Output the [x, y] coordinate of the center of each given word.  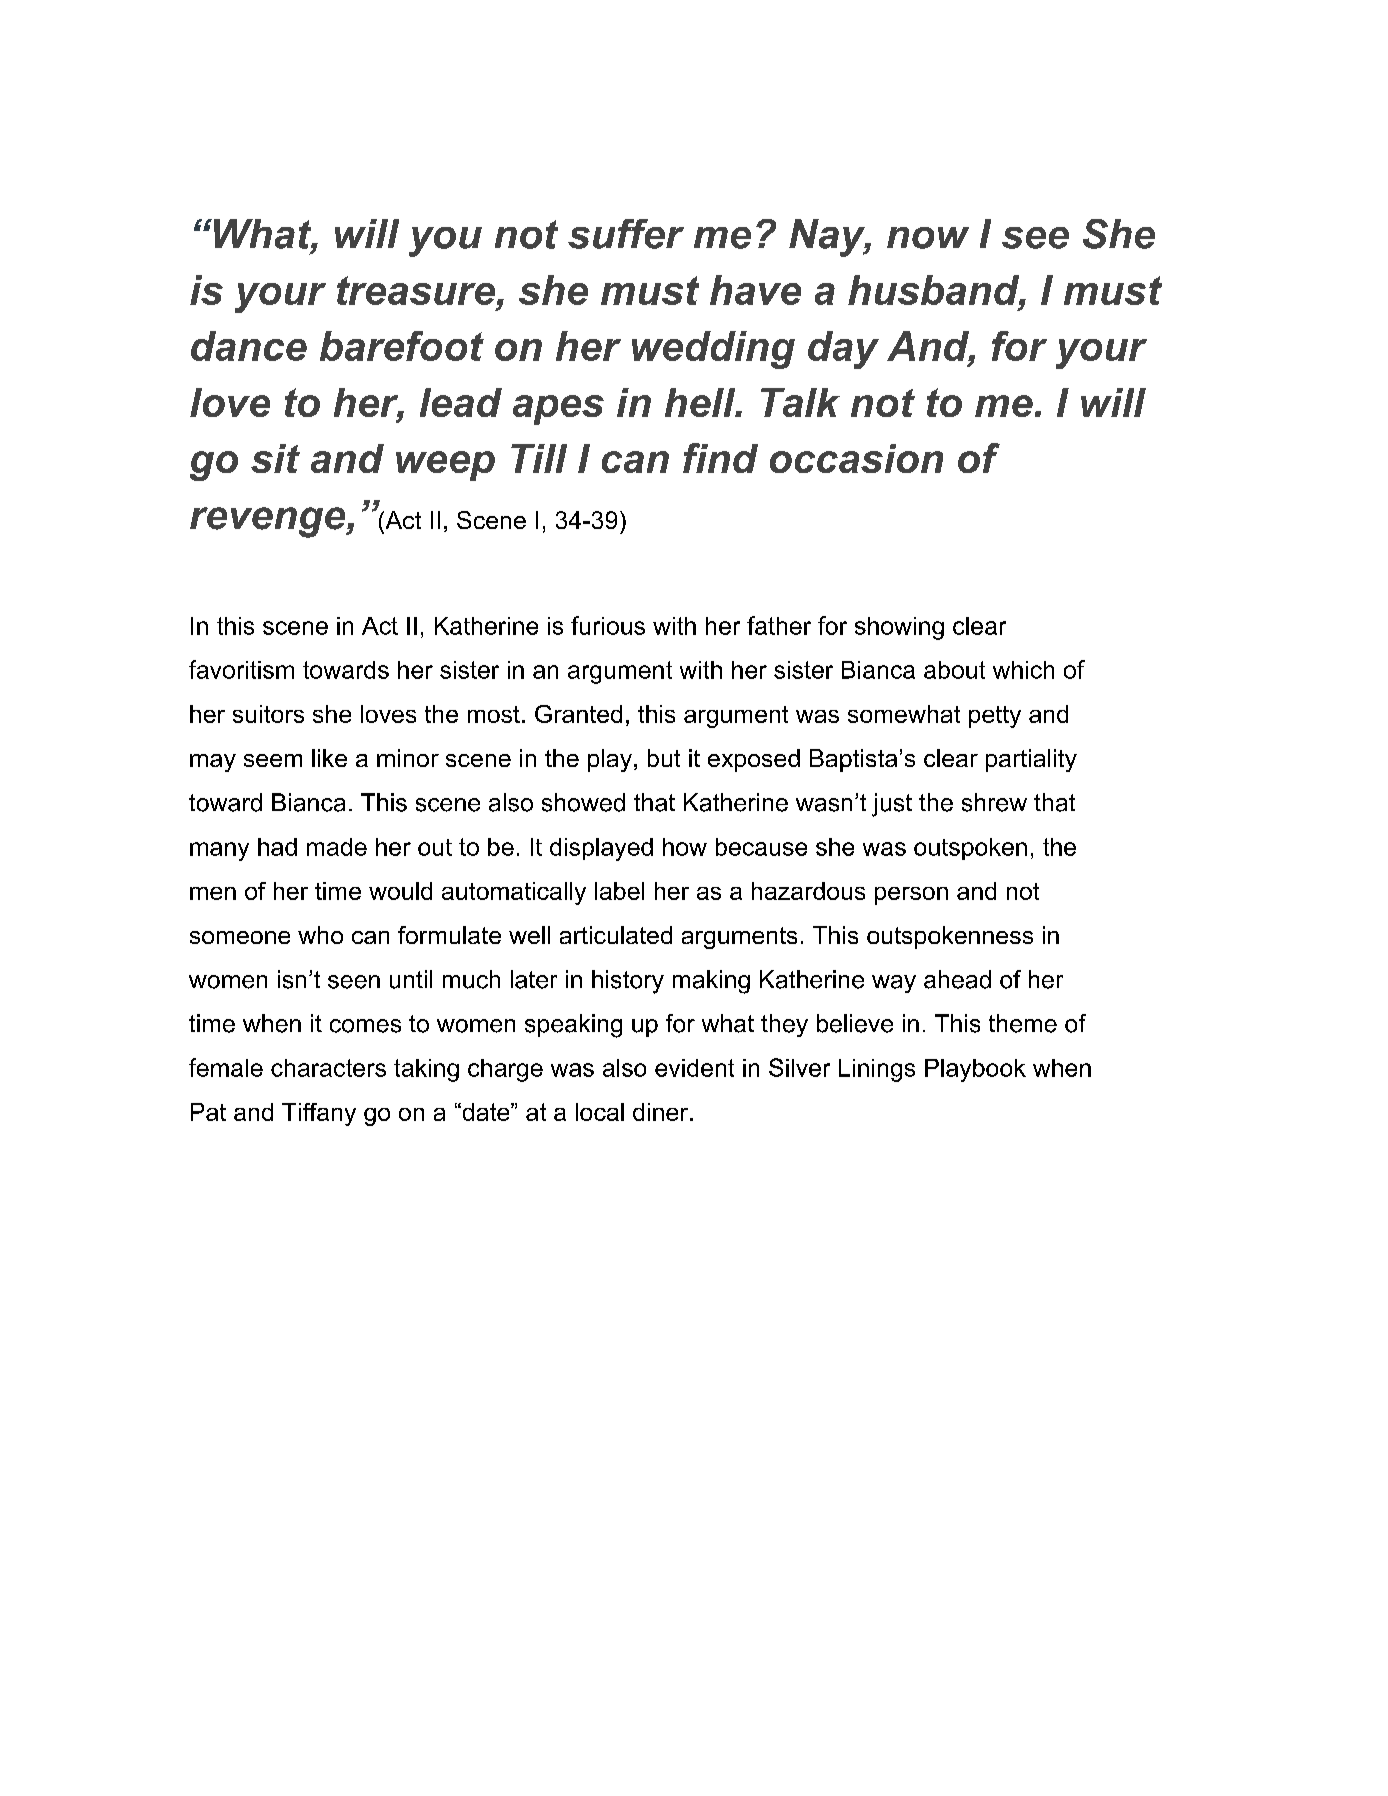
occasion [856, 458]
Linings [877, 1070]
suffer [626, 234]
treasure [416, 290]
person [911, 896]
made [337, 847]
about [954, 670]
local [600, 1112]
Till [539, 458]
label [619, 891]
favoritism [241, 669]
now [928, 238]
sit [275, 458]
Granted [578, 714]
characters [328, 1068]
